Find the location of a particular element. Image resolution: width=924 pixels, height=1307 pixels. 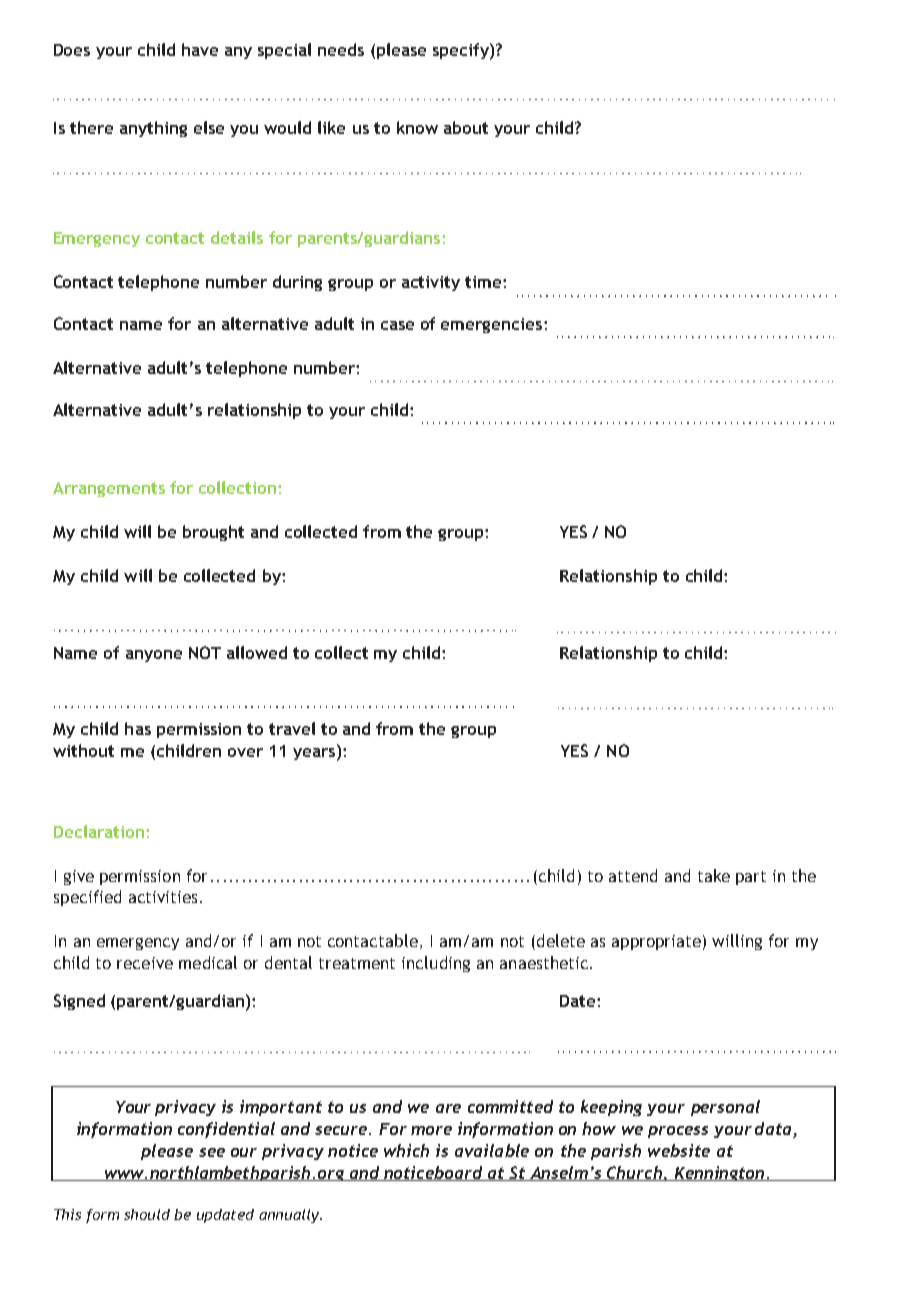

allowed is located at coordinates (257, 652).
